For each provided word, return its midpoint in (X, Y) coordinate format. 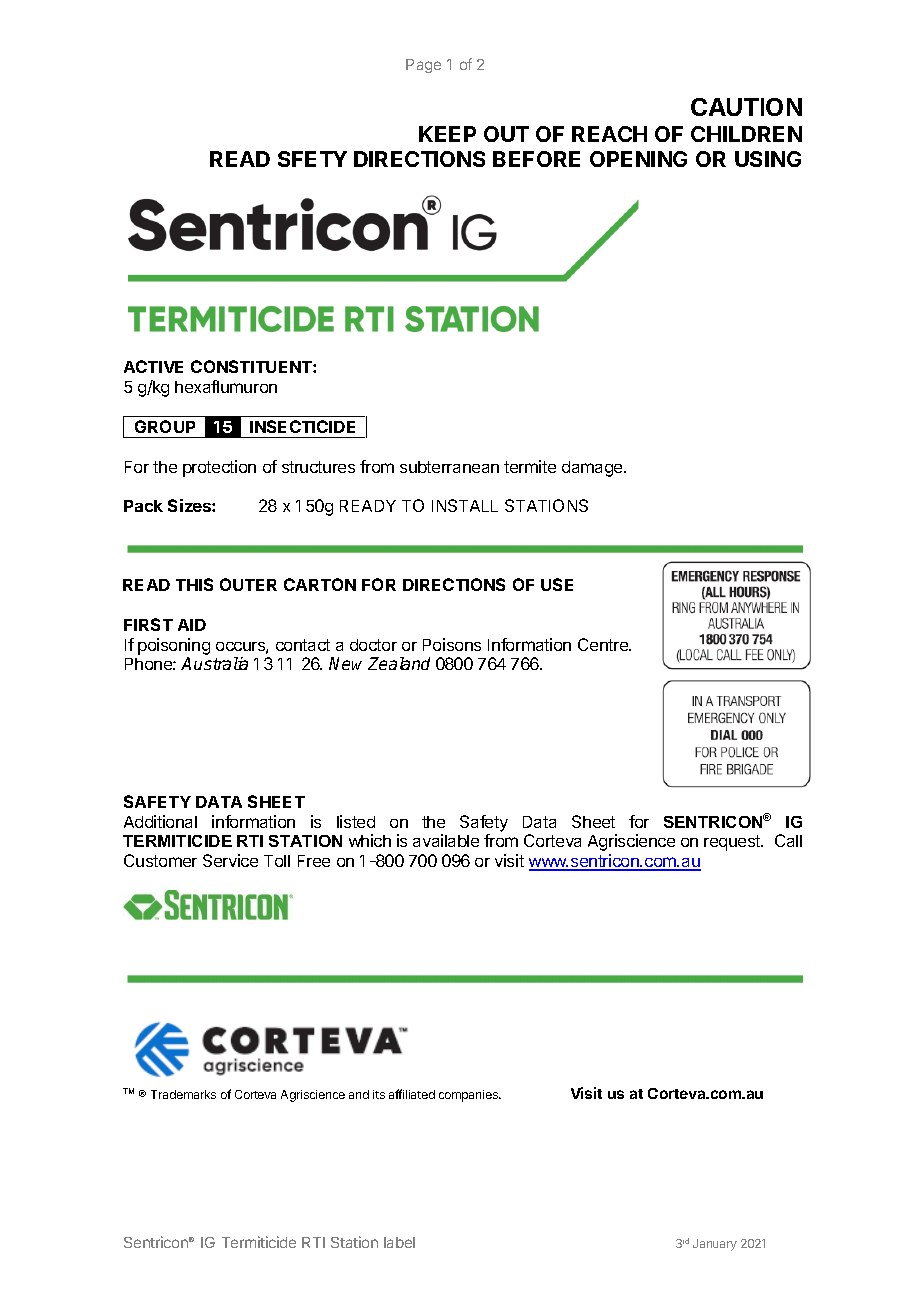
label (399, 1242)
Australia (214, 663)
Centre (604, 644)
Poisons (452, 644)
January (715, 1245)
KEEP (447, 134)
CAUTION (746, 107)
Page (423, 66)
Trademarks (183, 1094)
